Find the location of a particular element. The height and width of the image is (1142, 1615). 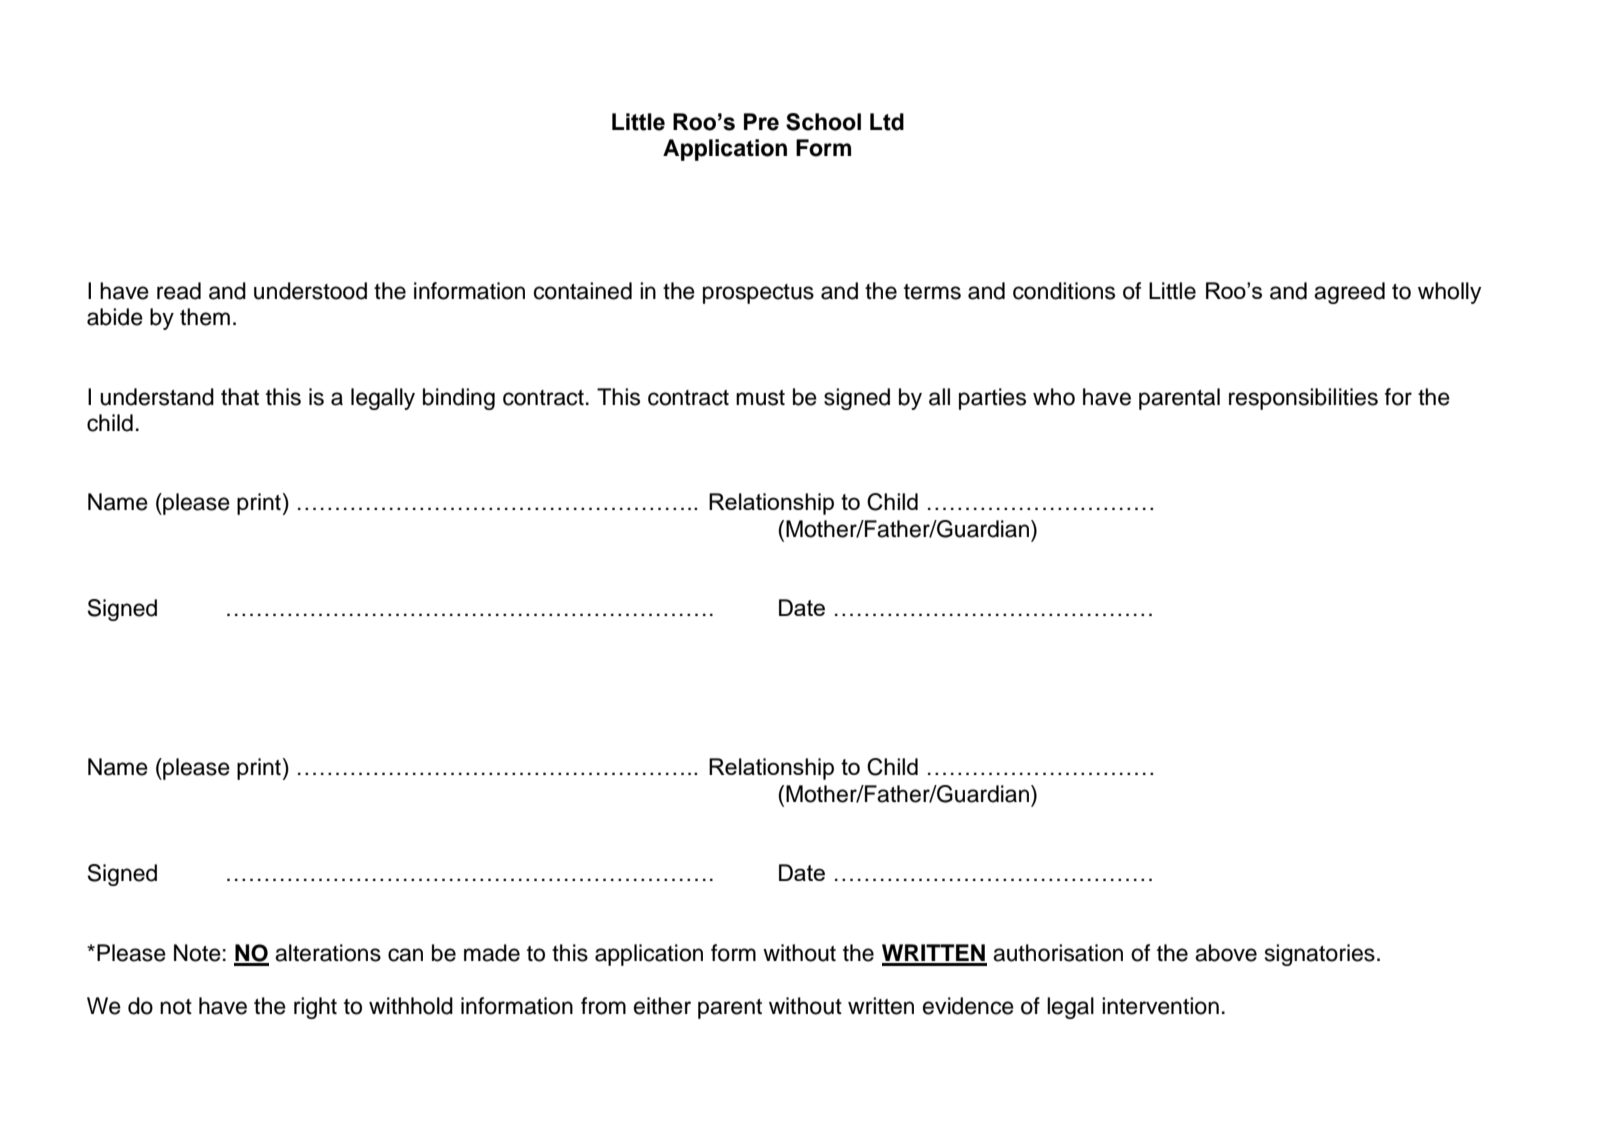

that is located at coordinates (240, 397).
